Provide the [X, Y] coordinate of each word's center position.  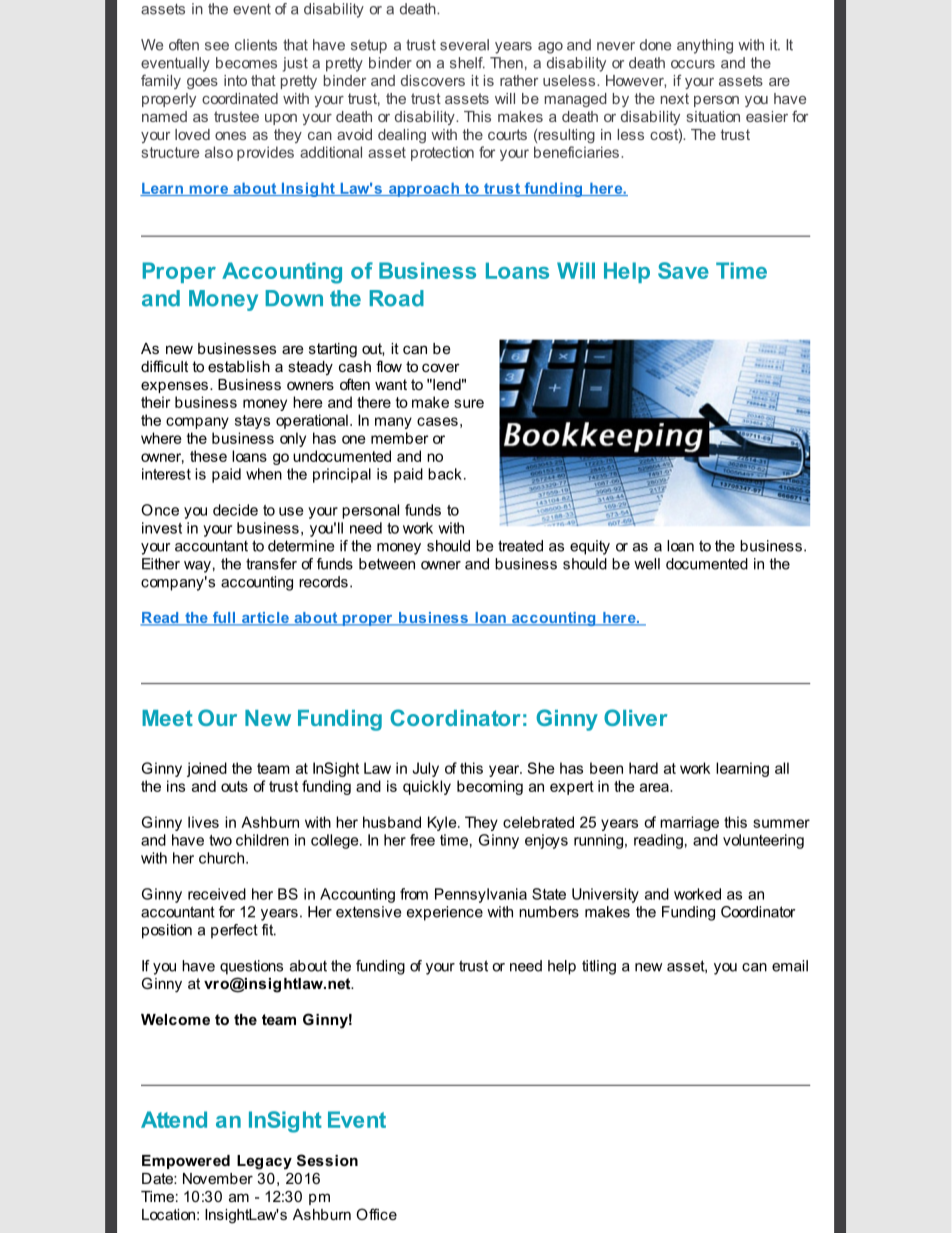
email [790, 966]
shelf [467, 63]
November [218, 1178]
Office [376, 1214]
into [235, 80]
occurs [693, 64]
